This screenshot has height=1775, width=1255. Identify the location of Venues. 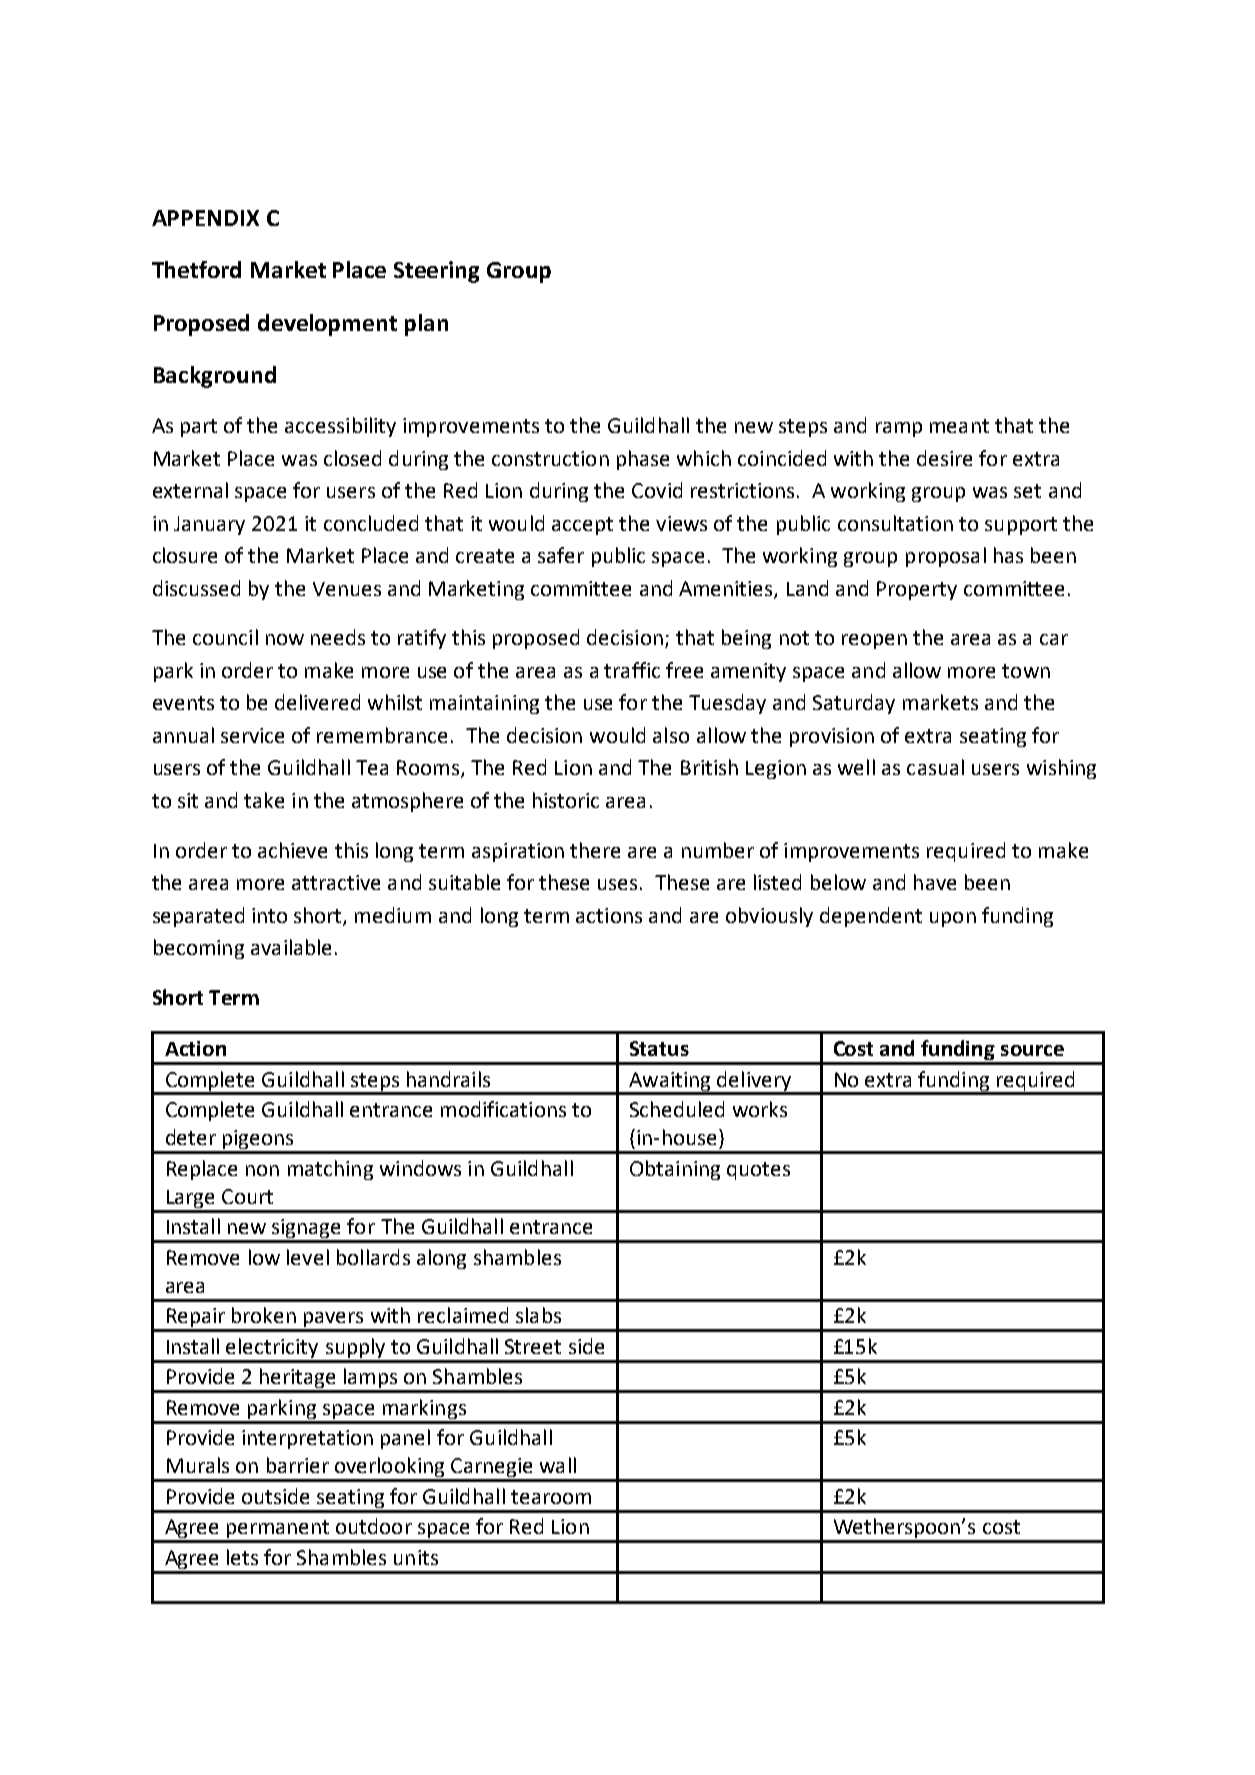
(347, 589).
